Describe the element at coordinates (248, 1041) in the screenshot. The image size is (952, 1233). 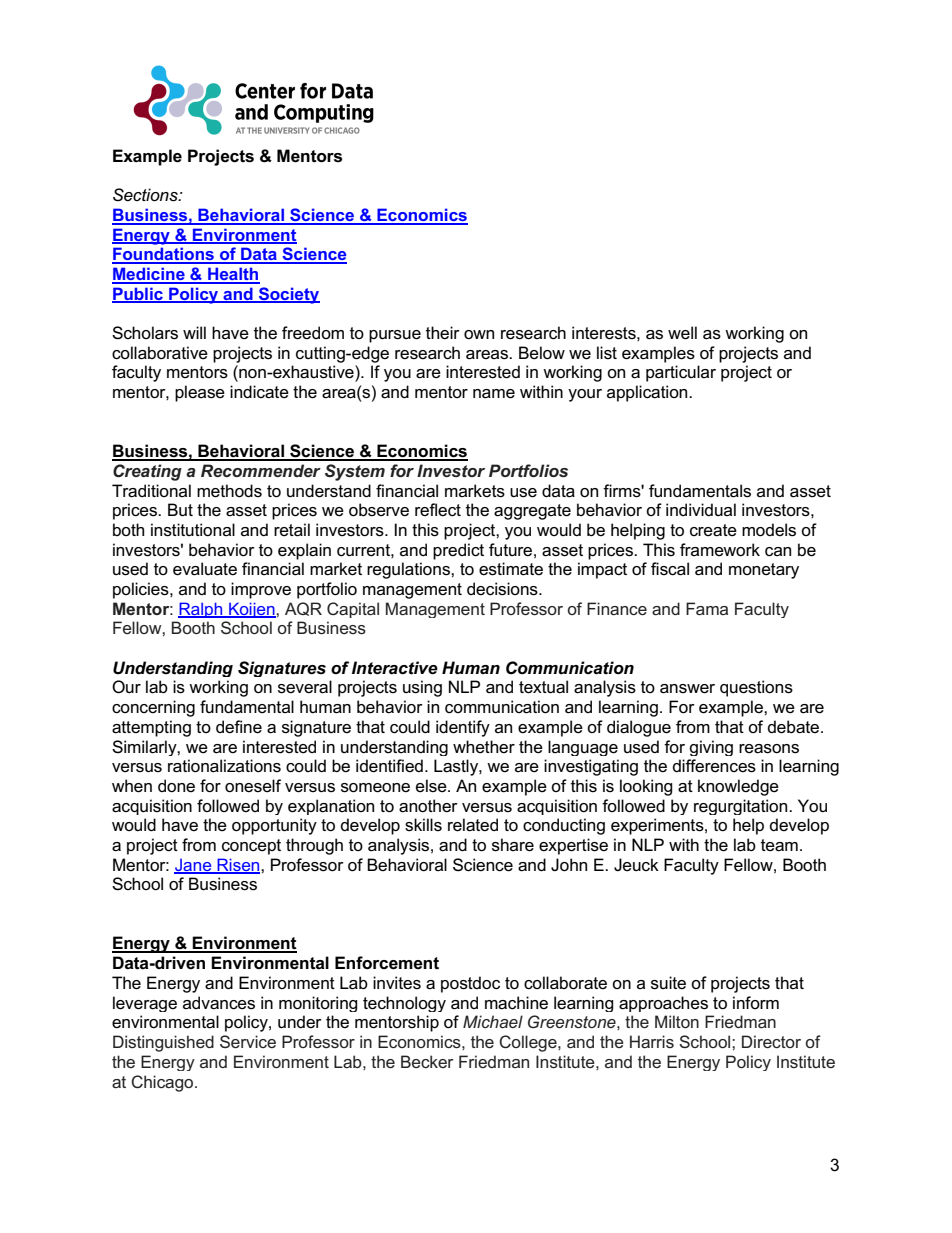
I see `Service` at that location.
